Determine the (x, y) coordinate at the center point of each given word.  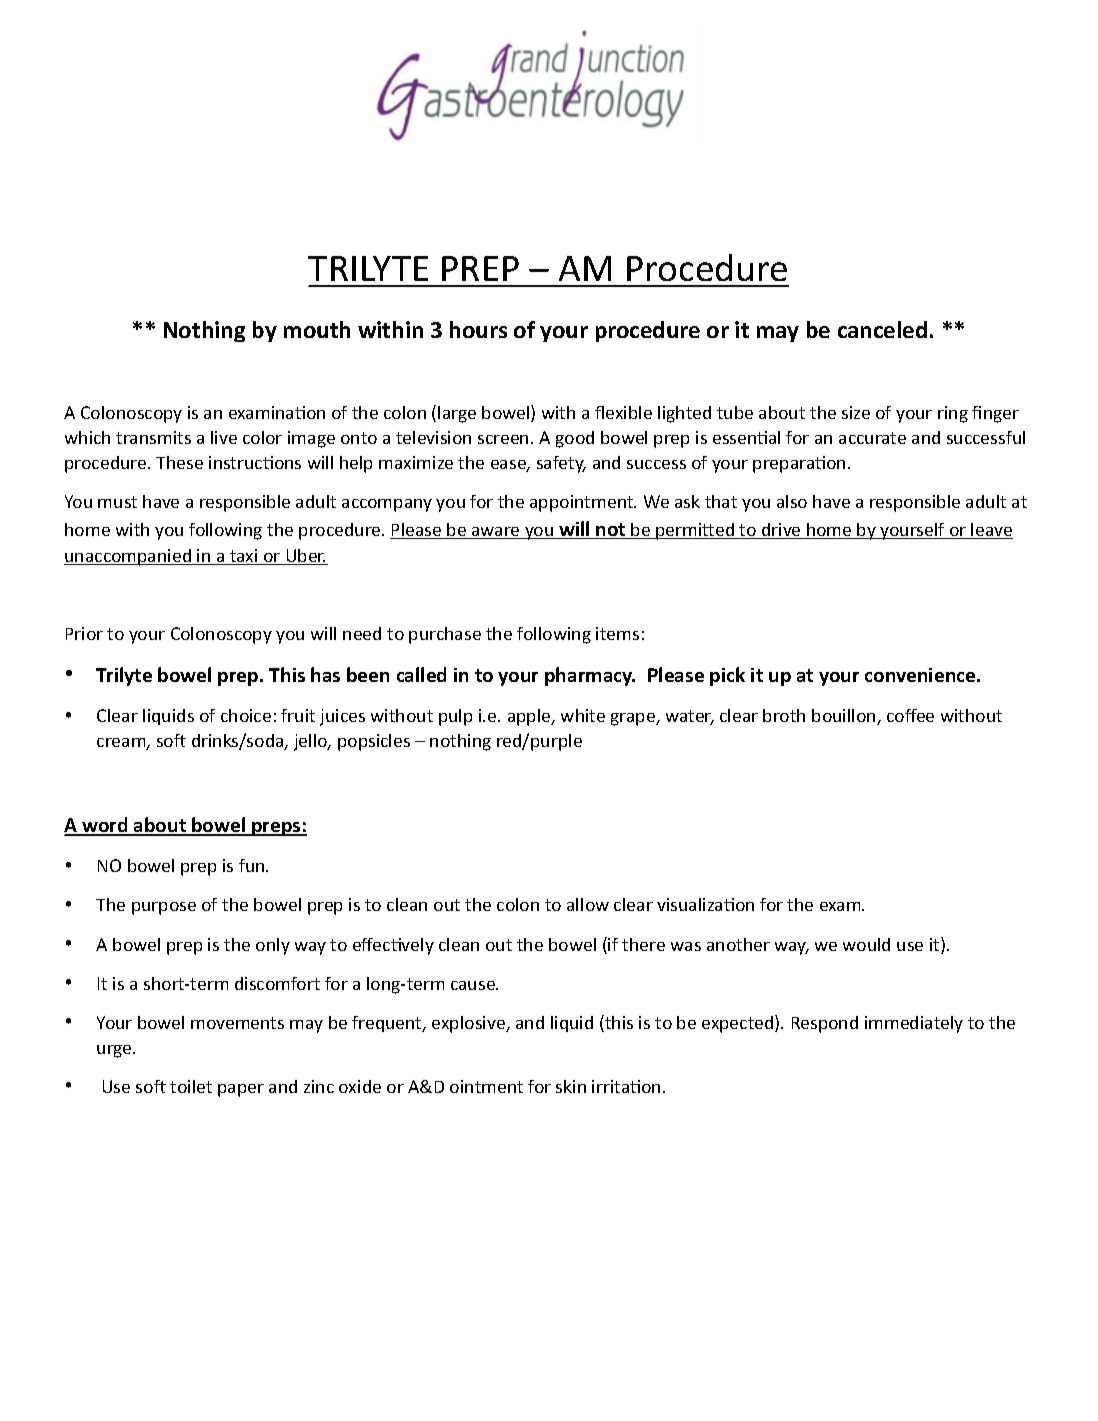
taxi (244, 557)
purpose (164, 908)
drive (781, 531)
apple (530, 717)
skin (571, 1086)
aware (496, 533)
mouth (317, 329)
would (866, 944)
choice (246, 715)
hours (478, 329)
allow (588, 904)
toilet (191, 1086)
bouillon (845, 717)
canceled (882, 329)
